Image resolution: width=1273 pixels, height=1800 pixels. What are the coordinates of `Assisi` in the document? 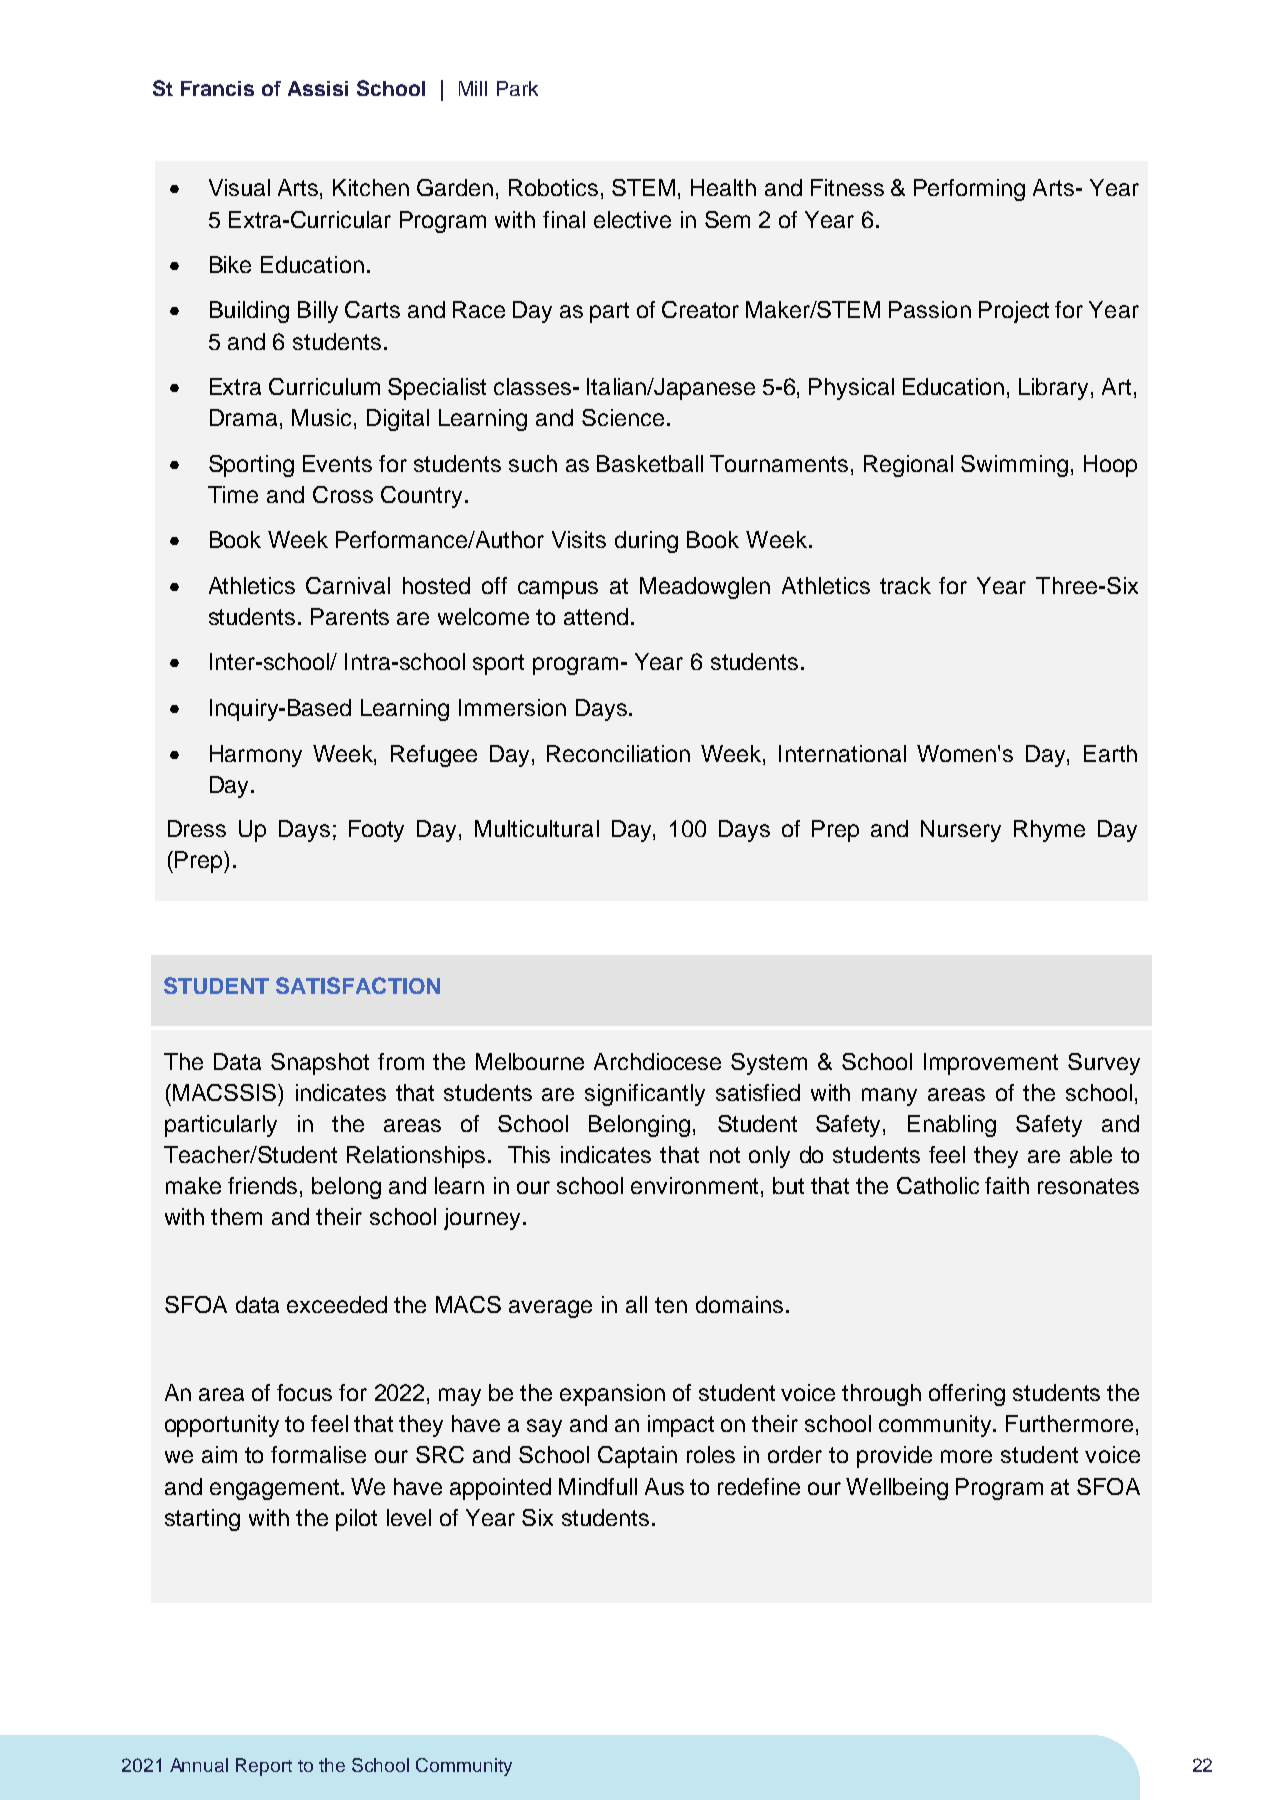 It's located at (318, 88).
